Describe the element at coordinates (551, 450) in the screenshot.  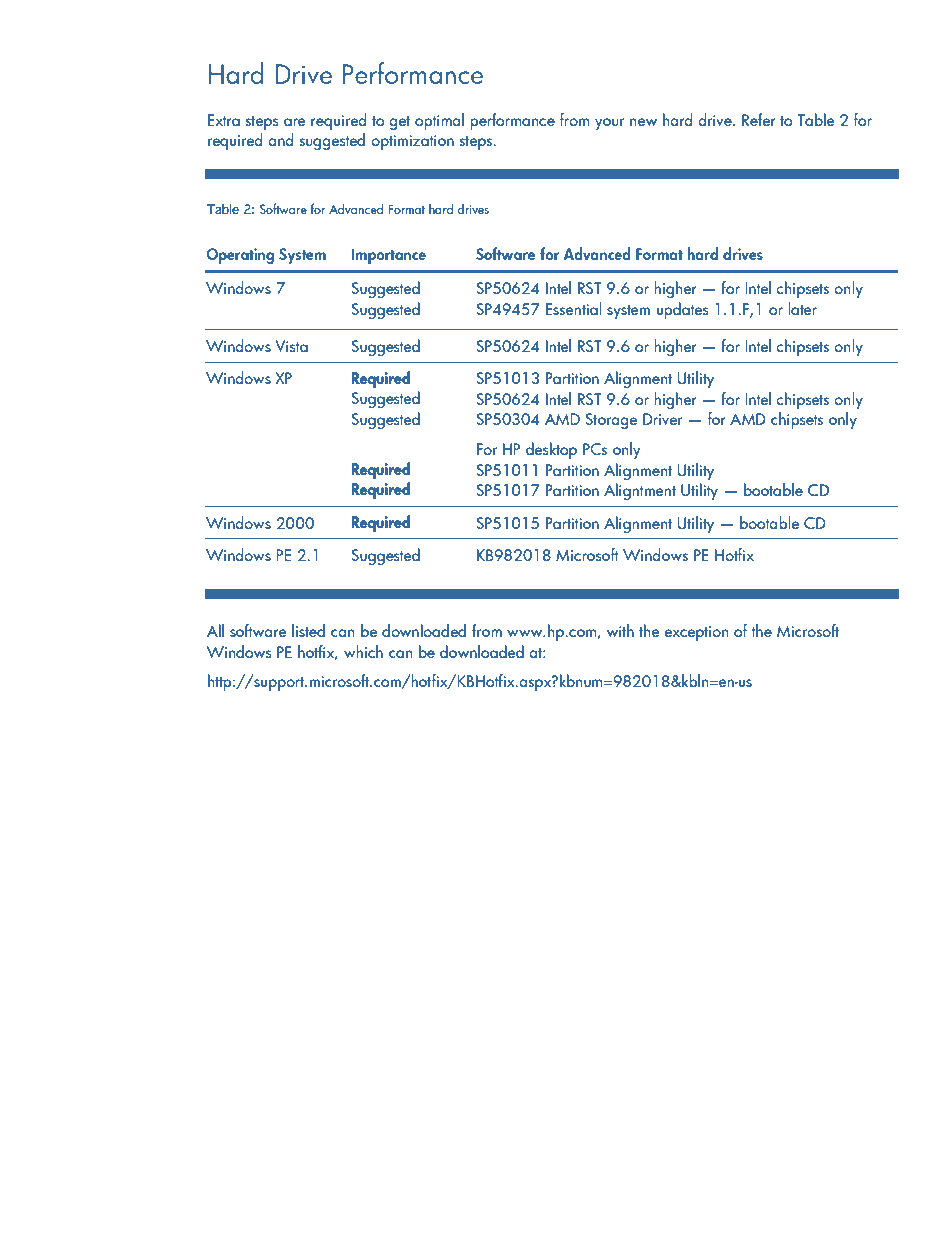
I see `desktop` at that location.
